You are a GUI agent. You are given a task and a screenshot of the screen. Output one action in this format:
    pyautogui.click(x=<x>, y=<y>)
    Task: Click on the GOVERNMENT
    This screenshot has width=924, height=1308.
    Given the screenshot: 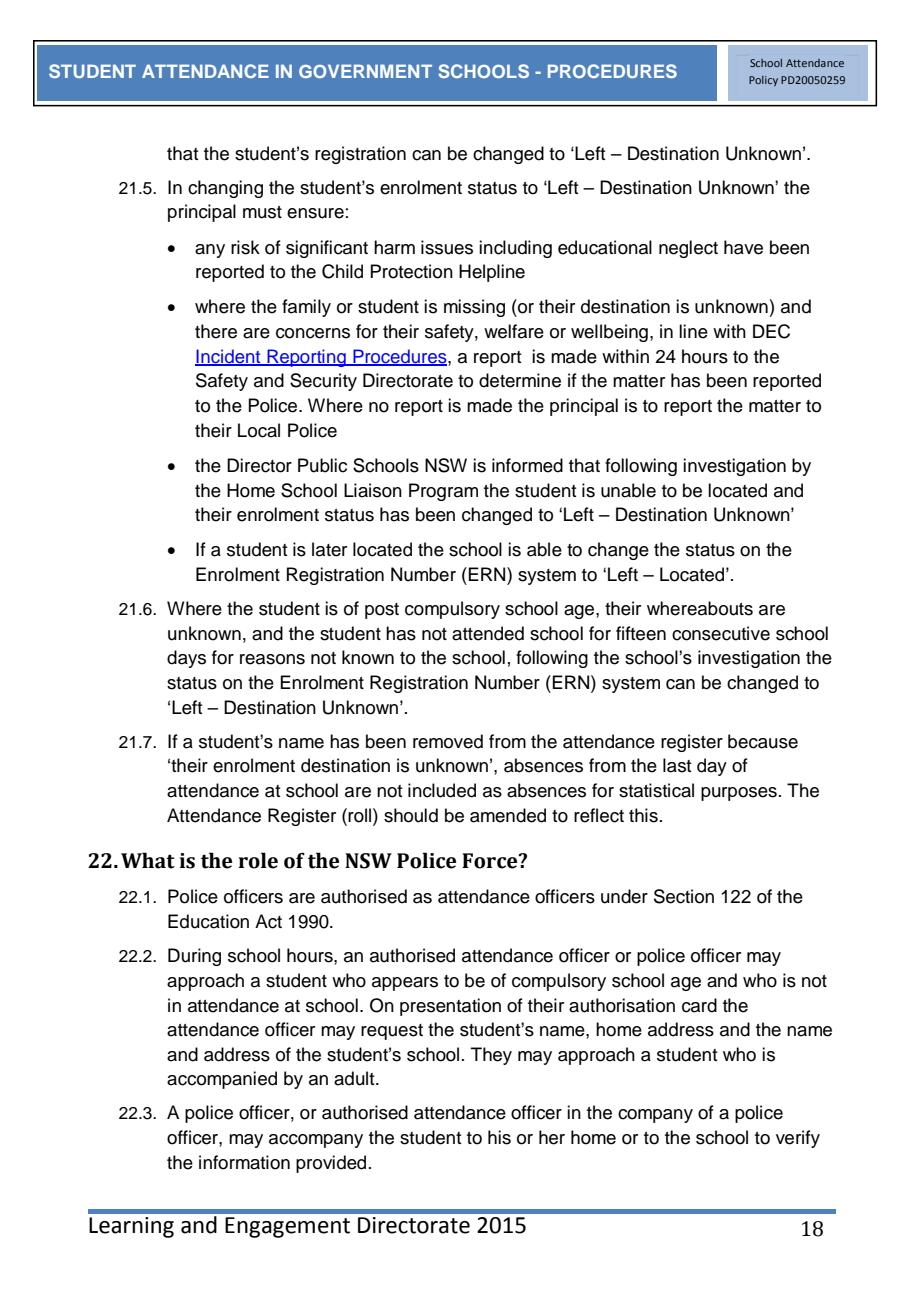 What is the action you would take?
    pyautogui.click(x=365, y=71)
